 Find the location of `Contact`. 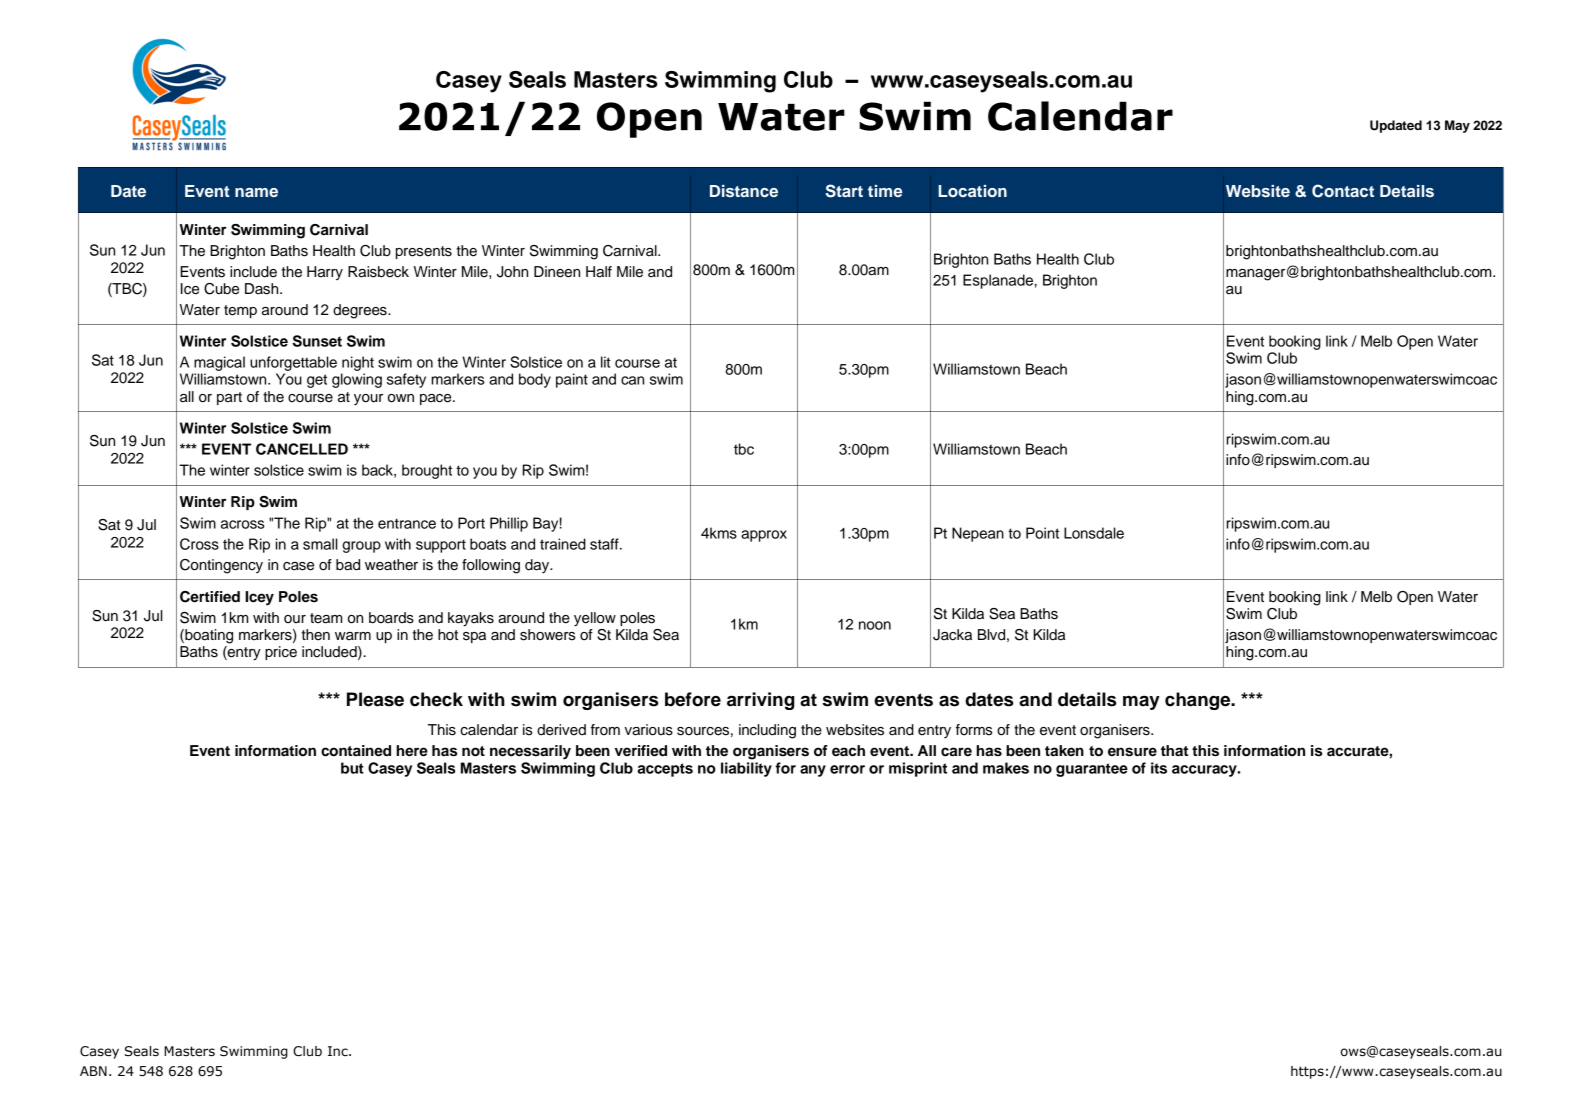

Contact is located at coordinates (1343, 191).
